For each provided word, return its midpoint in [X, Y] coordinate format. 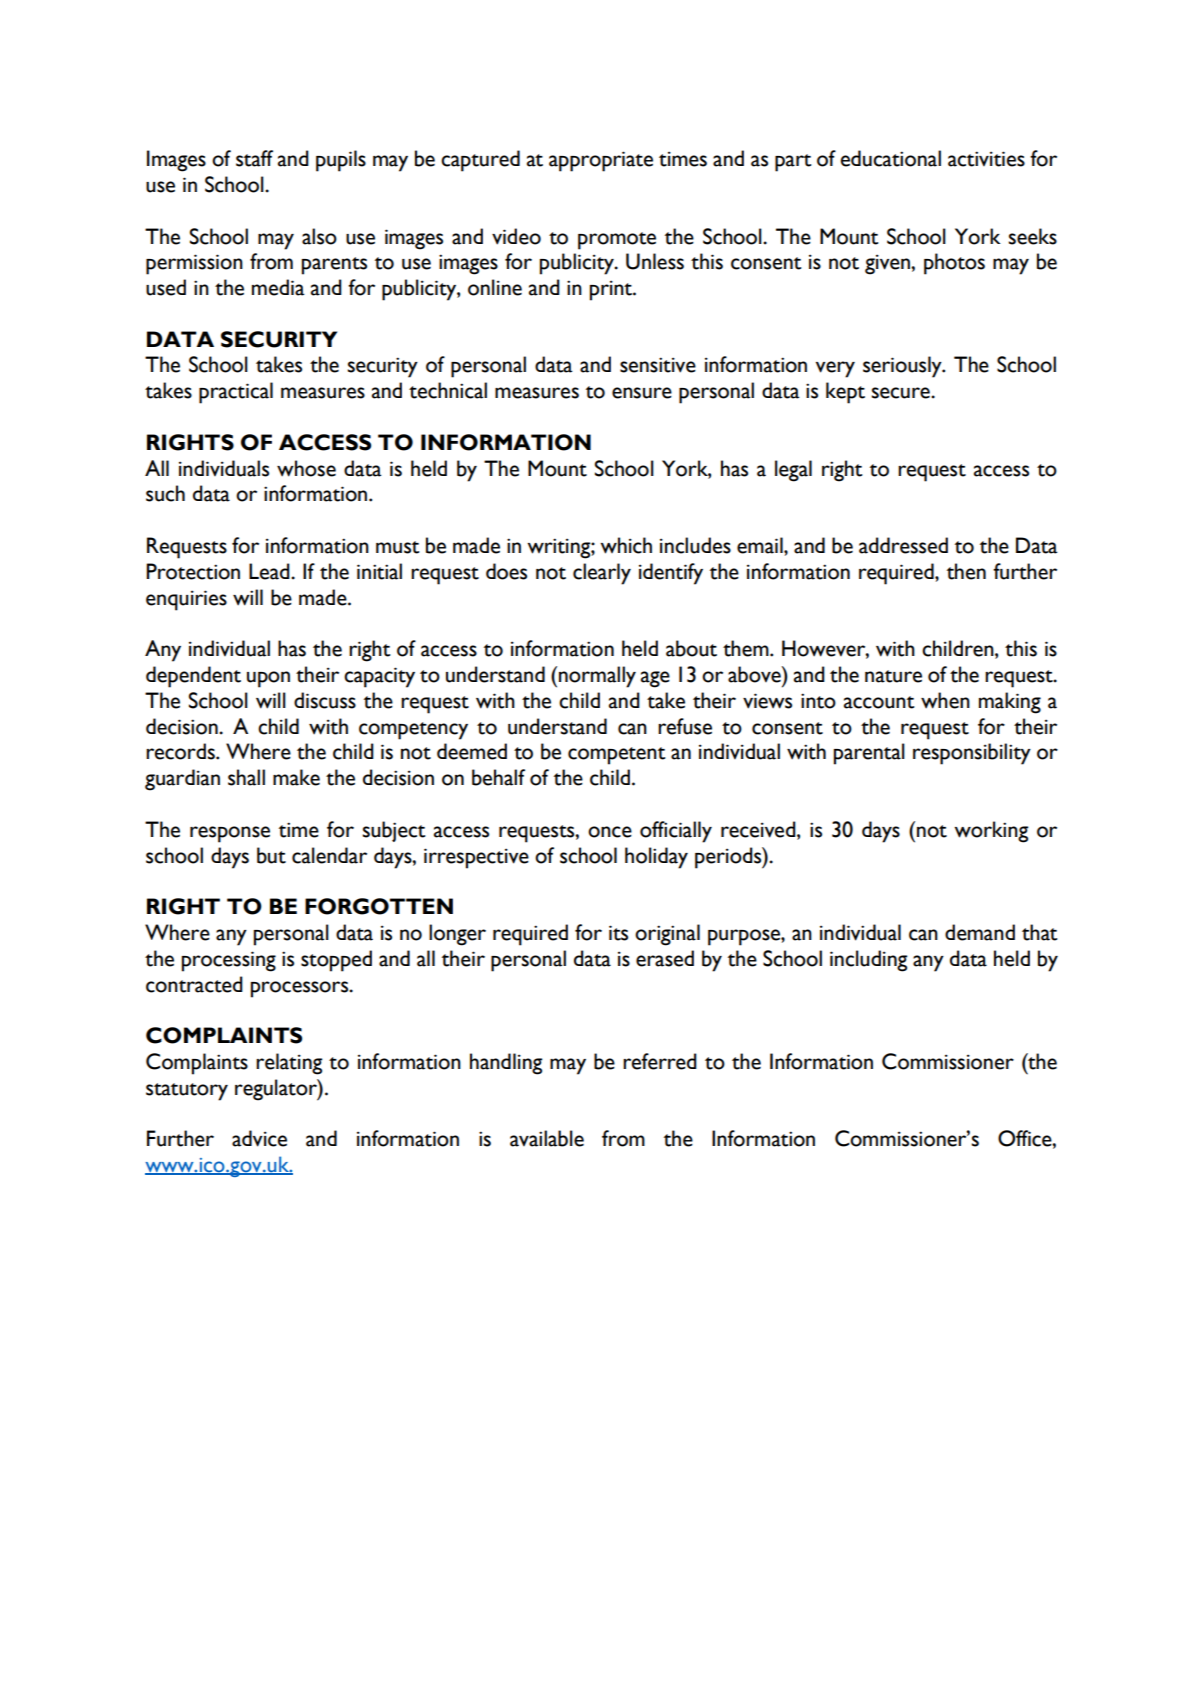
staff [254, 158]
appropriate [601, 161]
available [547, 1138]
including [868, 961]
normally [597, 677]
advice [259, 1138]
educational [891, 158]
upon [268, 679]
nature [893, 676]
